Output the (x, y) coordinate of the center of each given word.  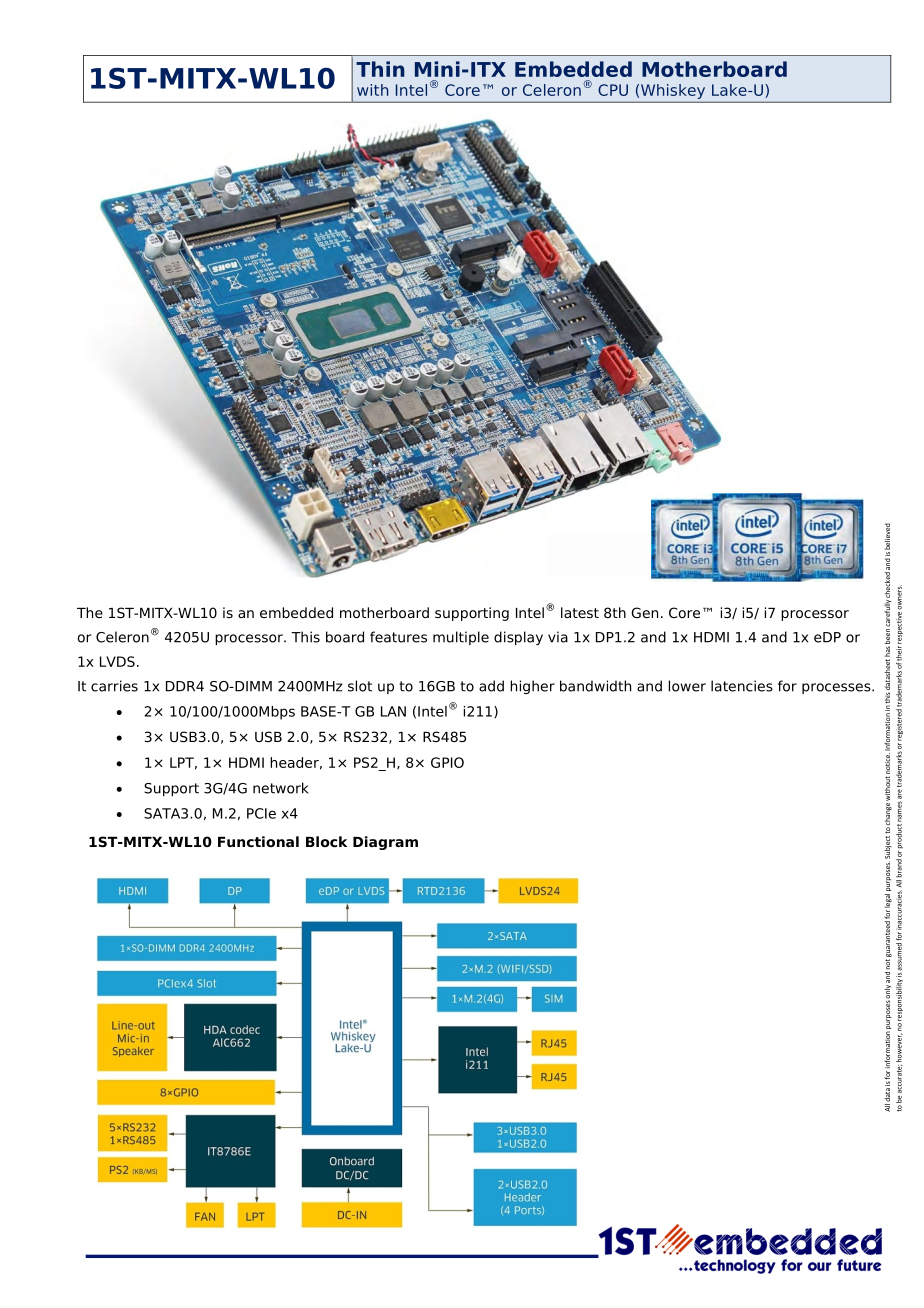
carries (114, 686)
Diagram (385, 843)
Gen (645, 612)
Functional (258, 841)
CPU (613, 90)
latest (580, 612)
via (558, 637)
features (398, 637)
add (491, 686)
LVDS (117, 661)
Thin (380, 69)
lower (687, 686)
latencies (742, 686)
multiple (461, 638)
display (518, 638)
